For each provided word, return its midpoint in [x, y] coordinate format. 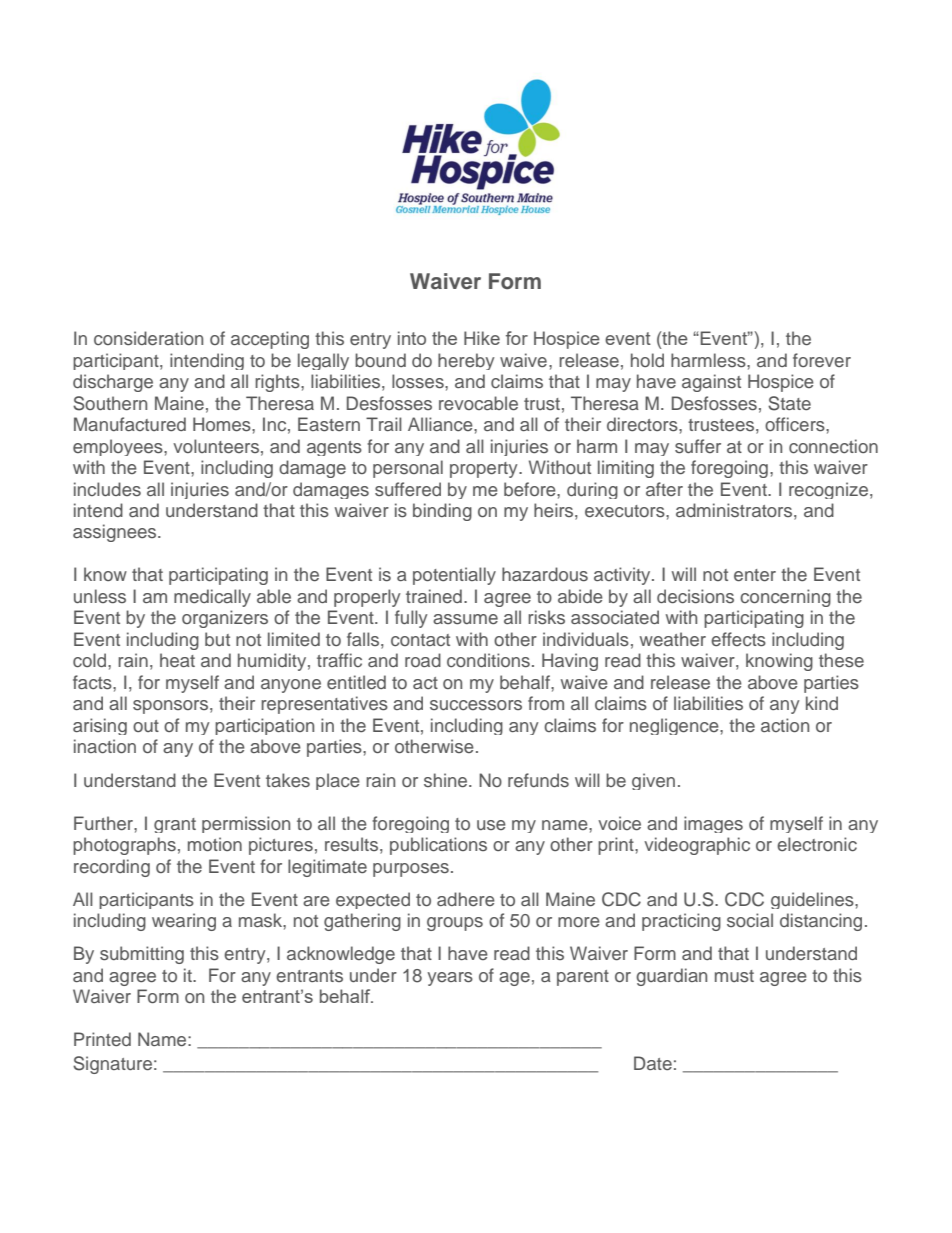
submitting [142, 955]
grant [175, 825]
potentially [454, 576]
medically [212, 598]
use [491, 825]
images [713, 824]
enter [755, 575]
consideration [148, 338]
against [711, 383]
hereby [466, 361]
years [450, 979]
